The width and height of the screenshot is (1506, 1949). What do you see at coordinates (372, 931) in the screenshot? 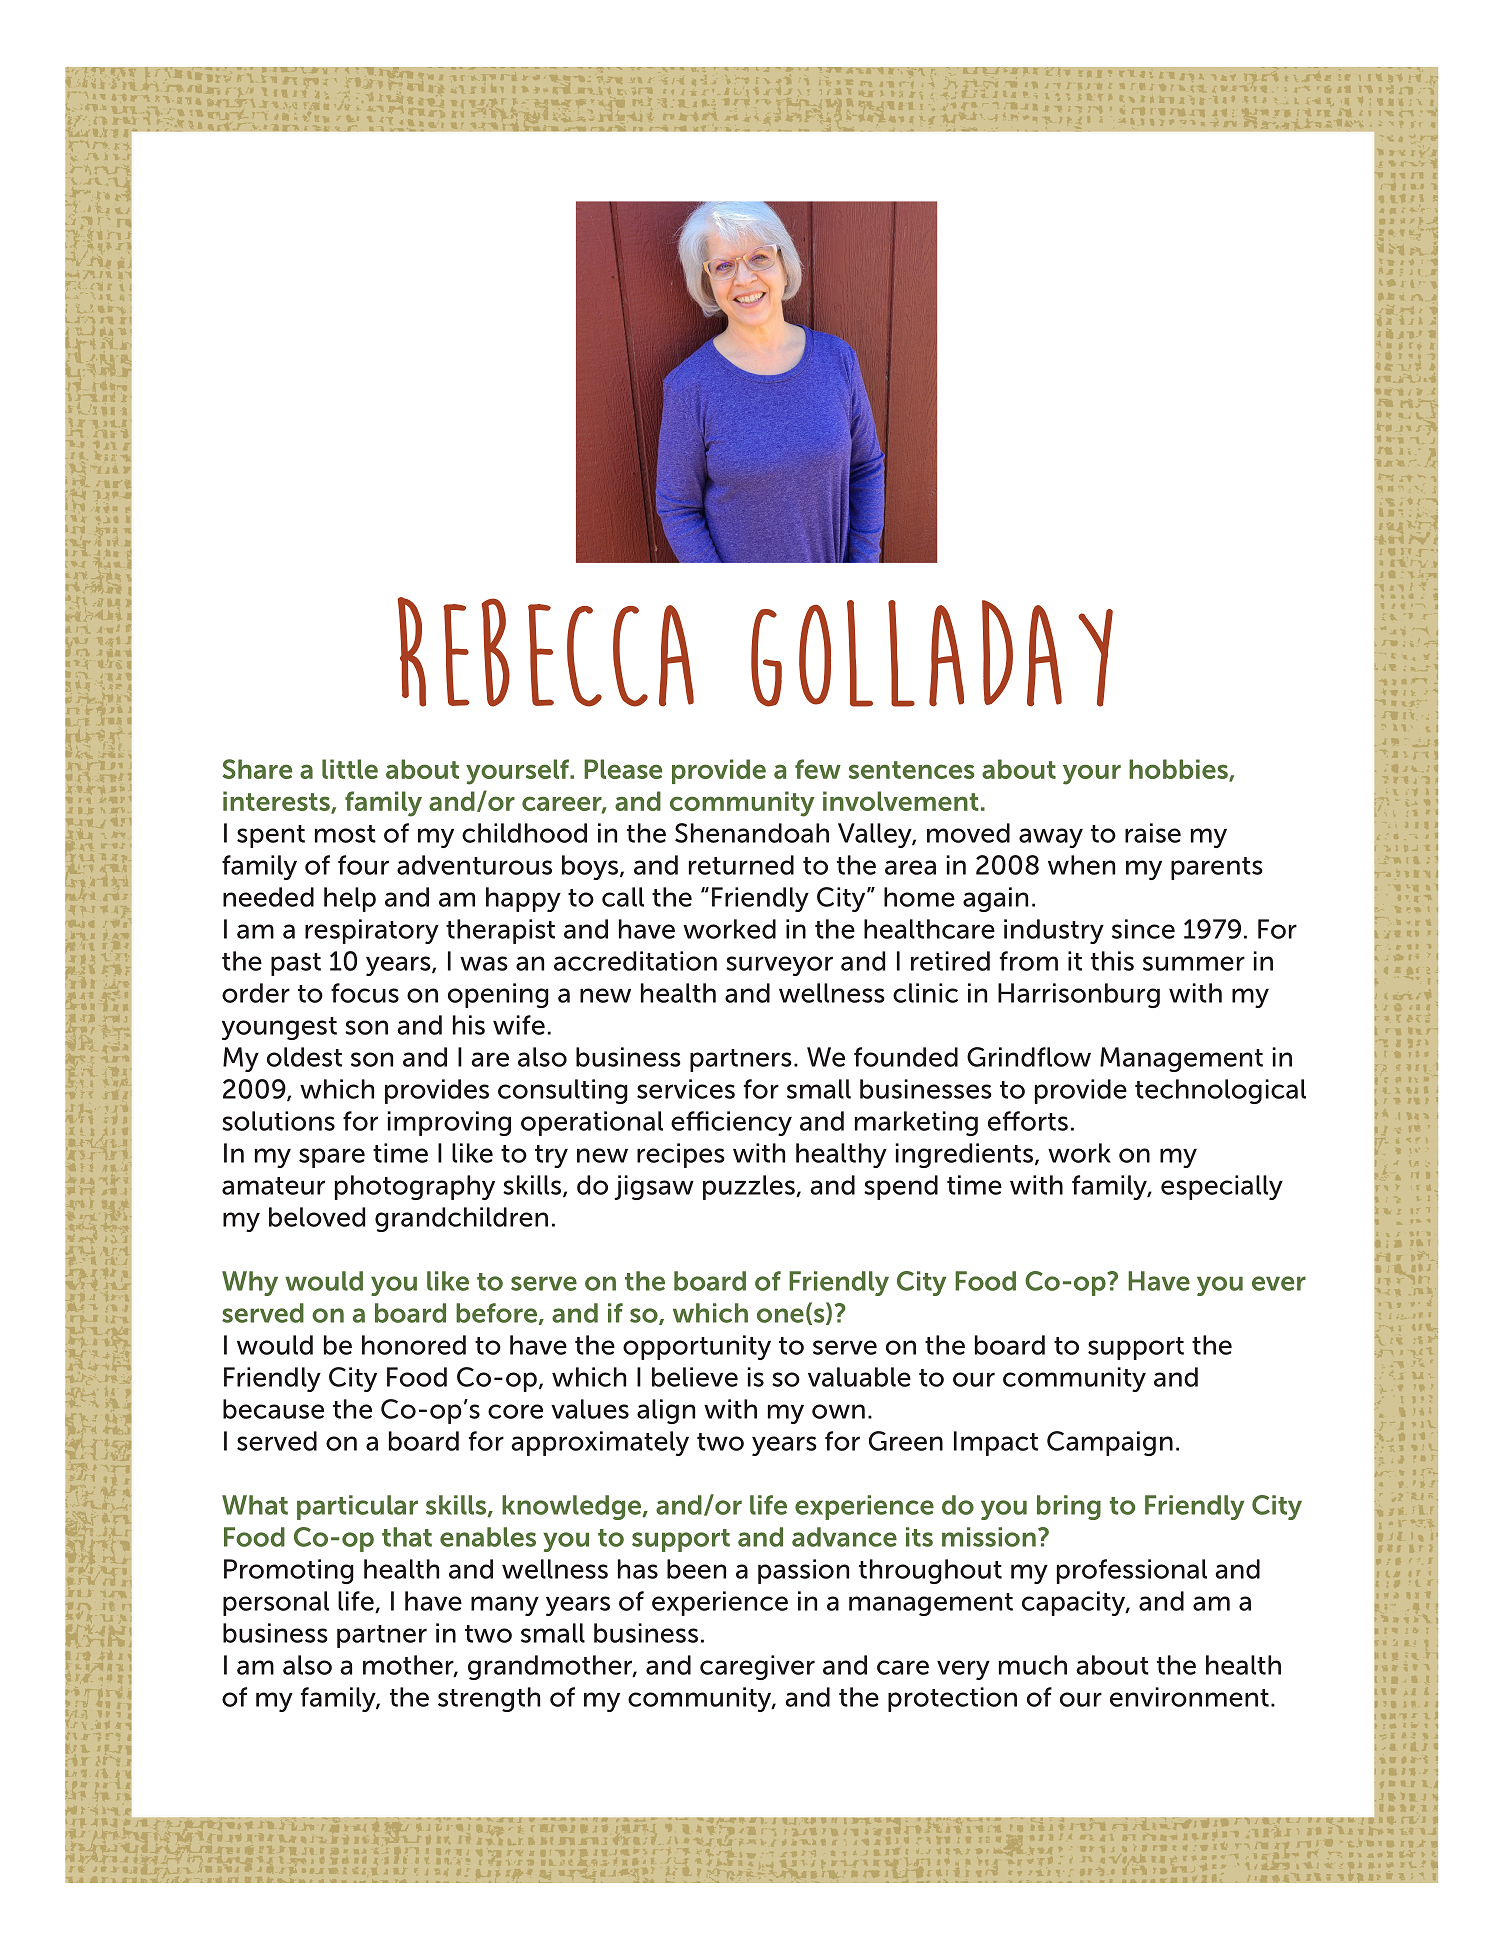
I see `respiratory` at bounding box center [372, 931].
